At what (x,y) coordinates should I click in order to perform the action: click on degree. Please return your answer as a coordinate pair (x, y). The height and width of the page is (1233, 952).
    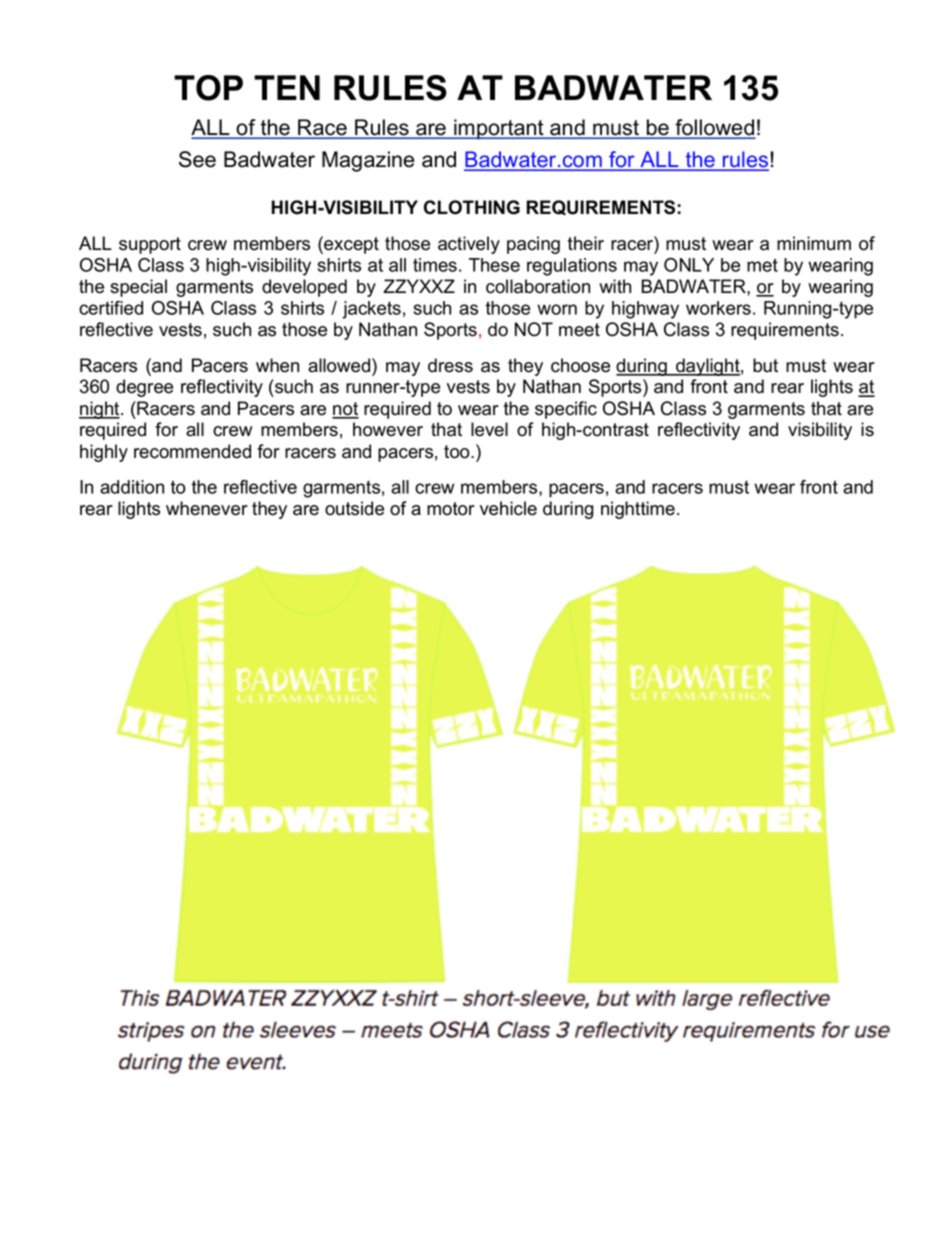
    Looking at the image, I should click on (144, 388).
